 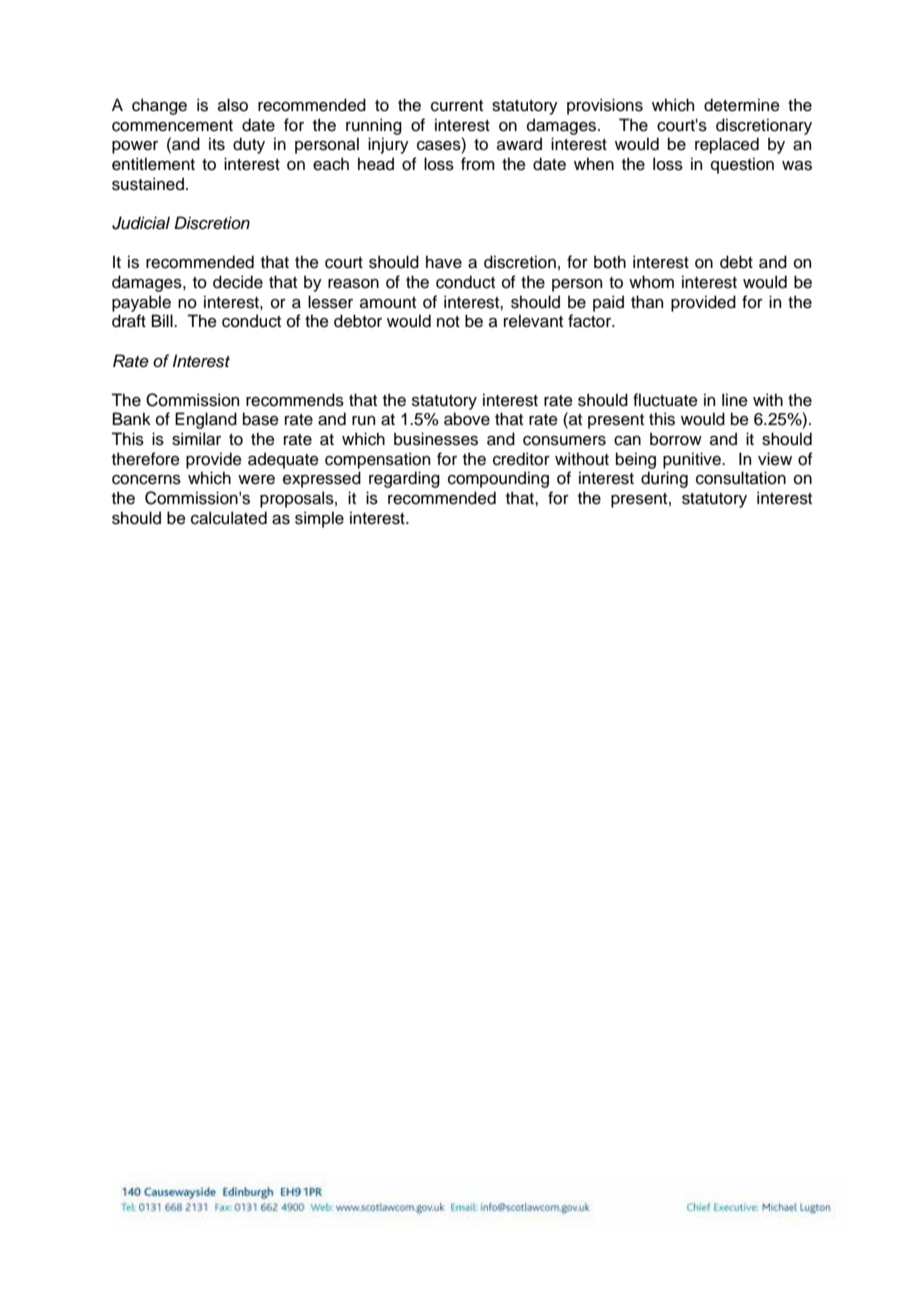 I want to click on determine, so click(x=742, y=105).
